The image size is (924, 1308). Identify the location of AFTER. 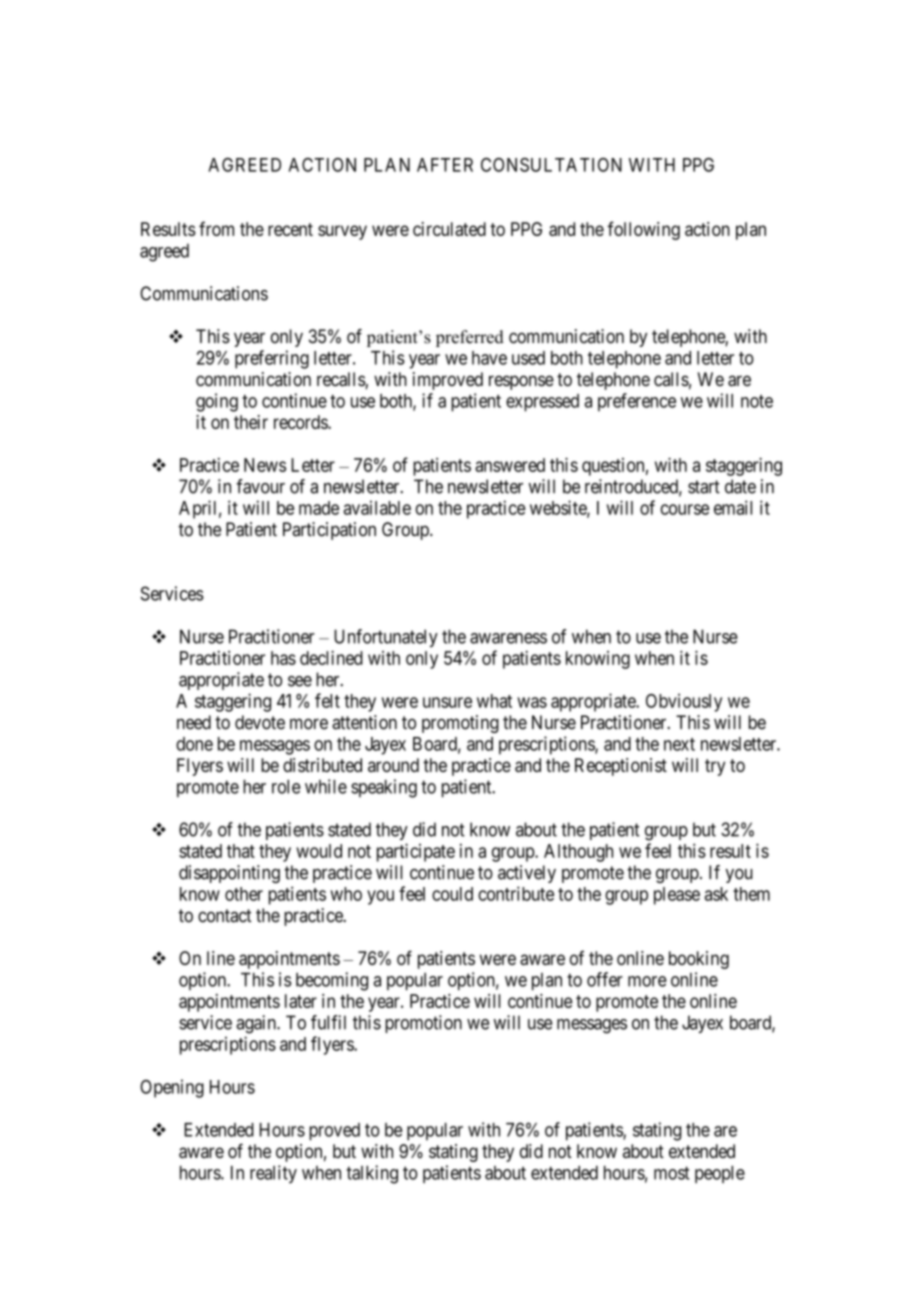
(445, 165).
